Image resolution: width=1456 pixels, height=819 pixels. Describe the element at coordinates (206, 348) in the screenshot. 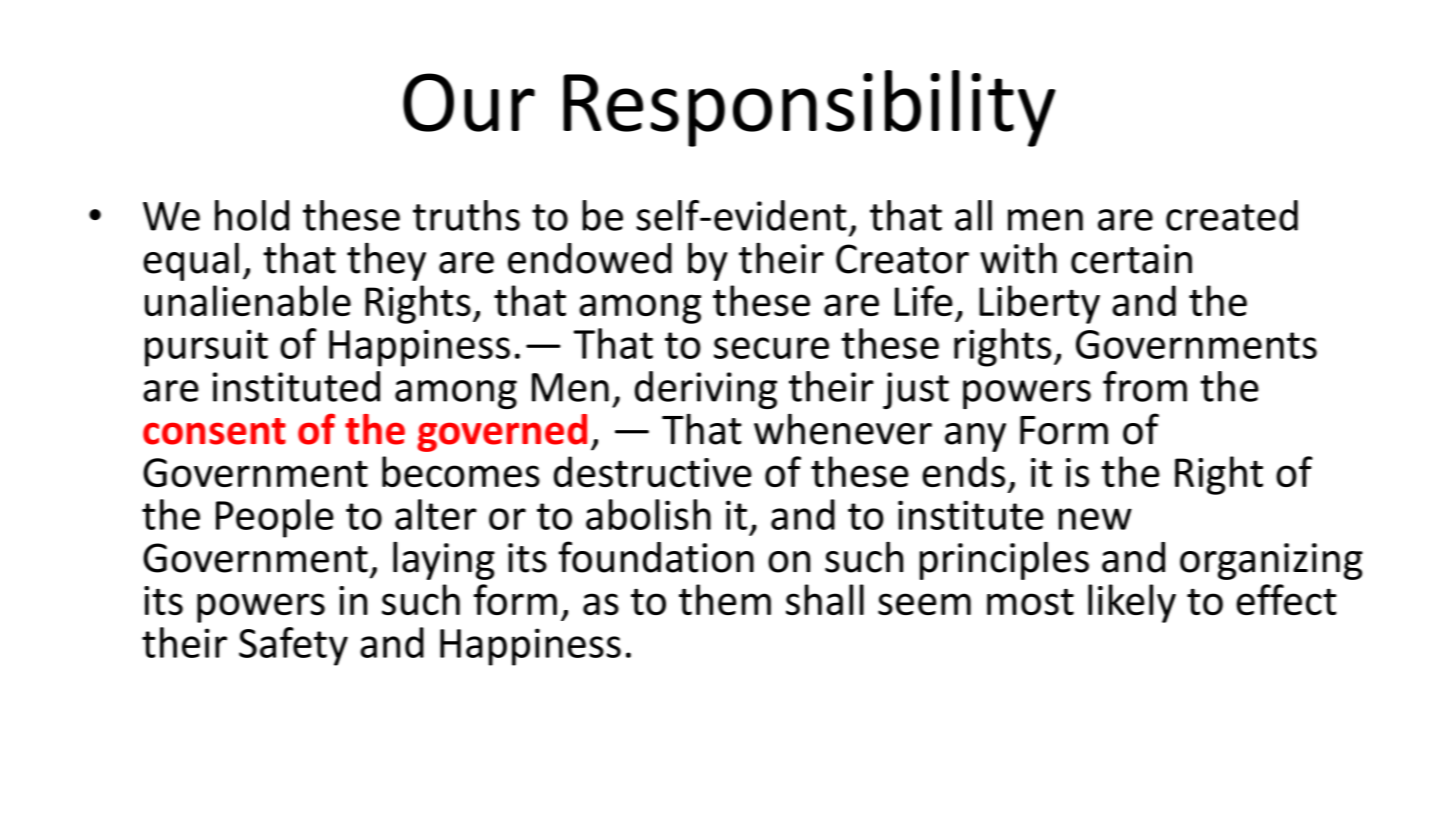

I see `pursuit` at that location.
